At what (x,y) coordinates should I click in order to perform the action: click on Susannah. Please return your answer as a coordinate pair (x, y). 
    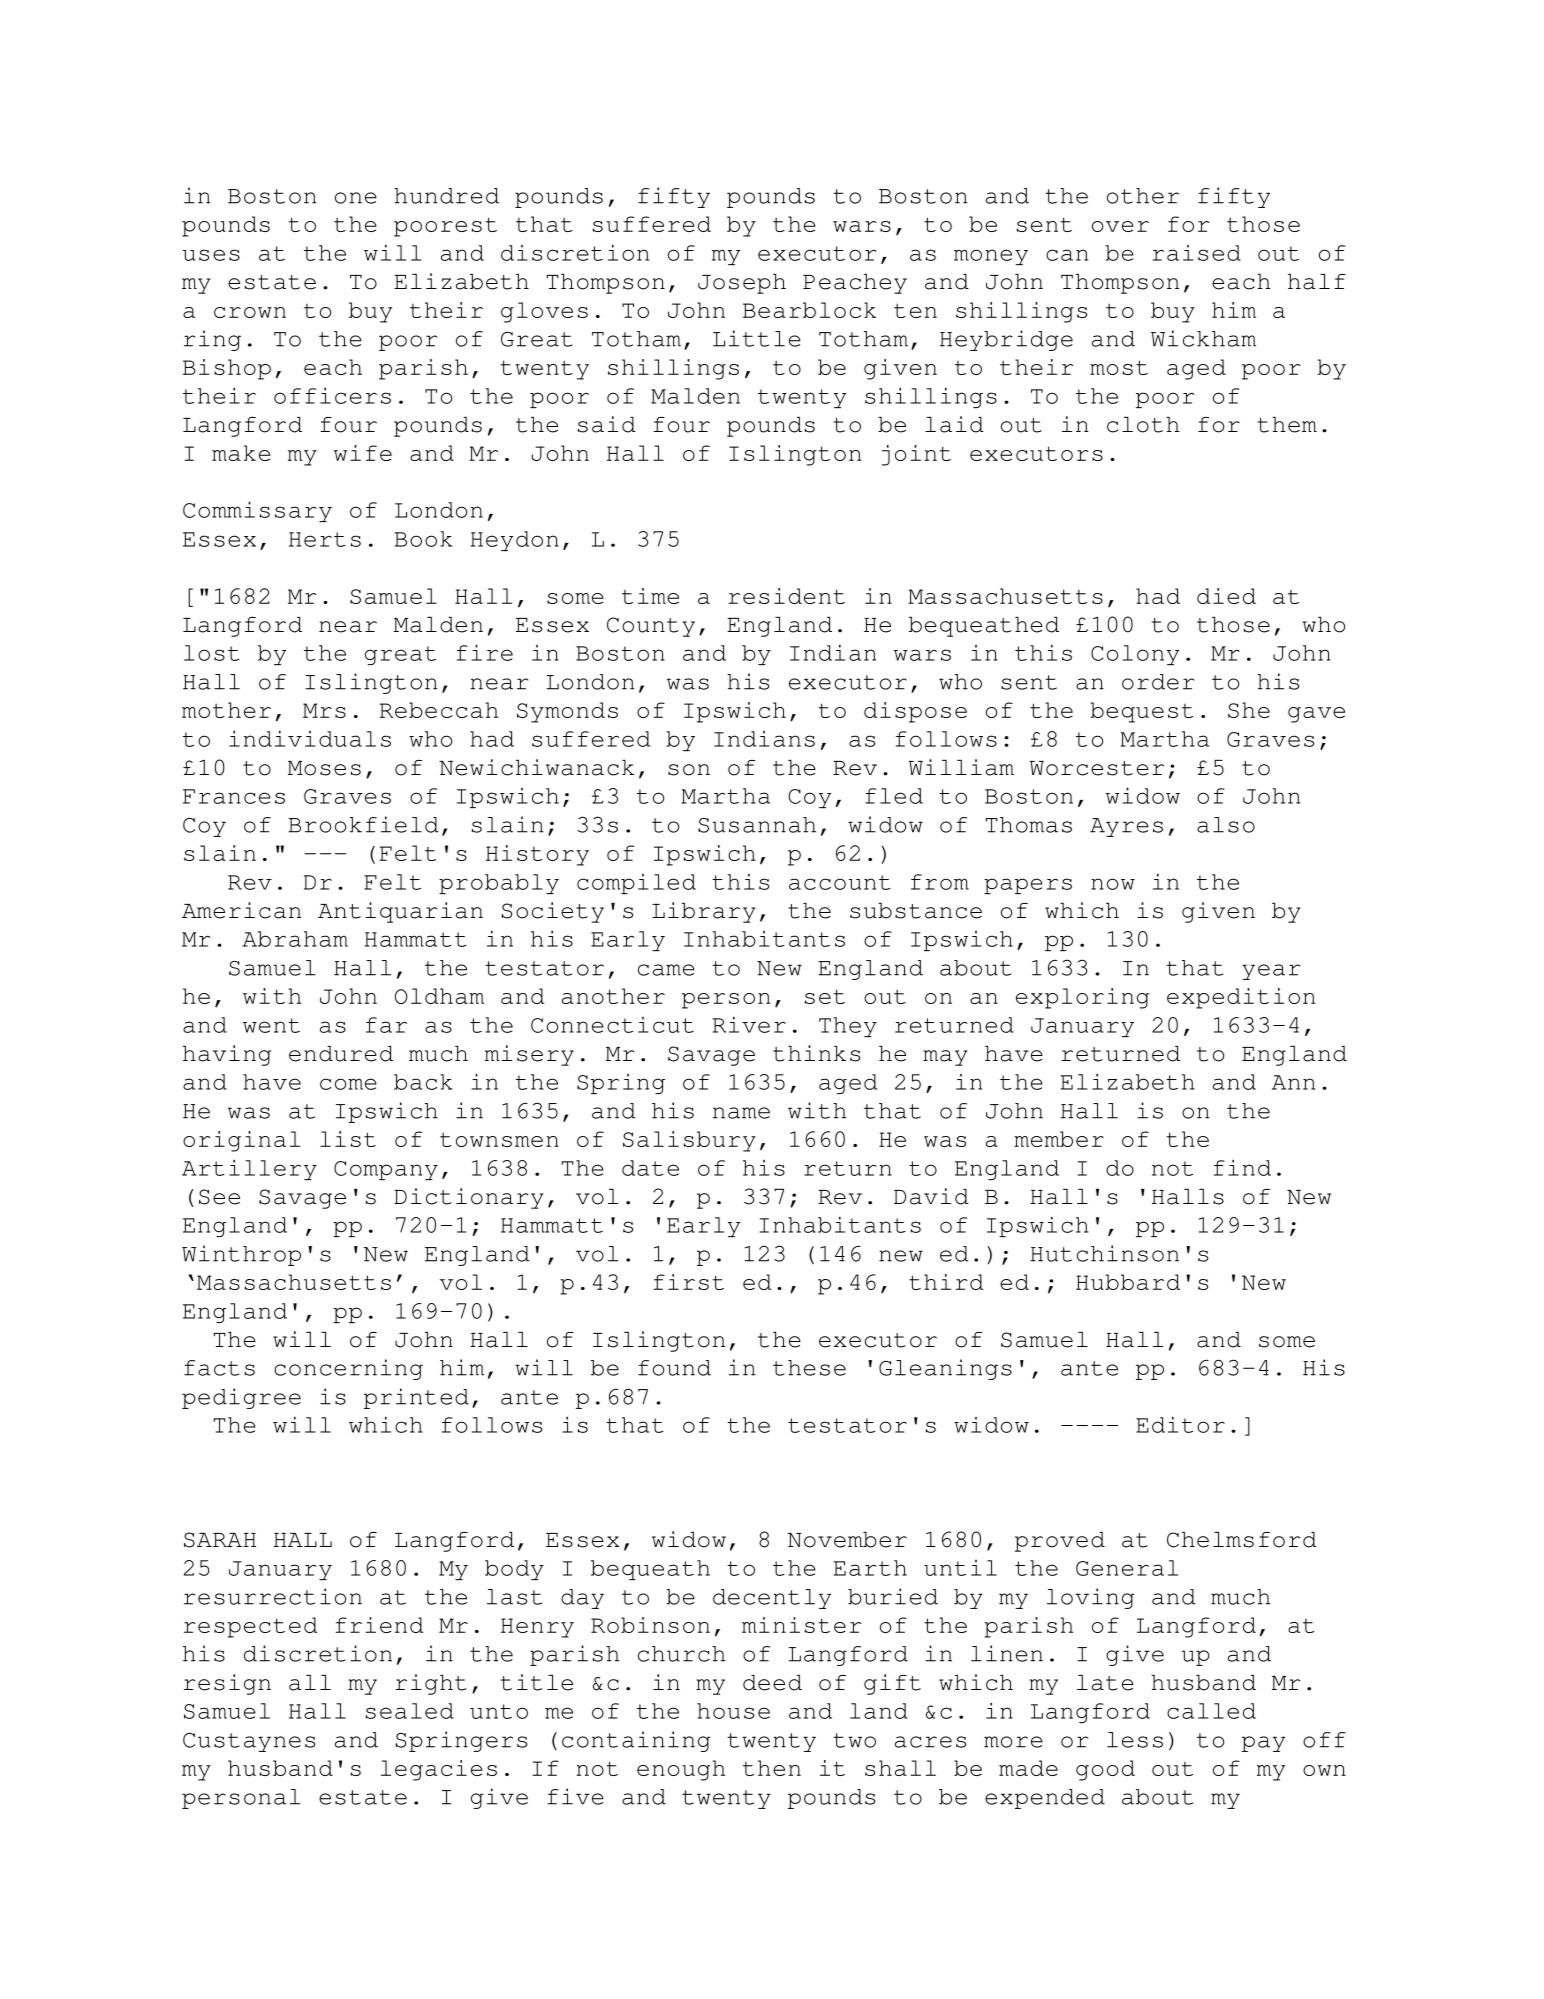
    Looking at the image, I should click on (757, 825).
